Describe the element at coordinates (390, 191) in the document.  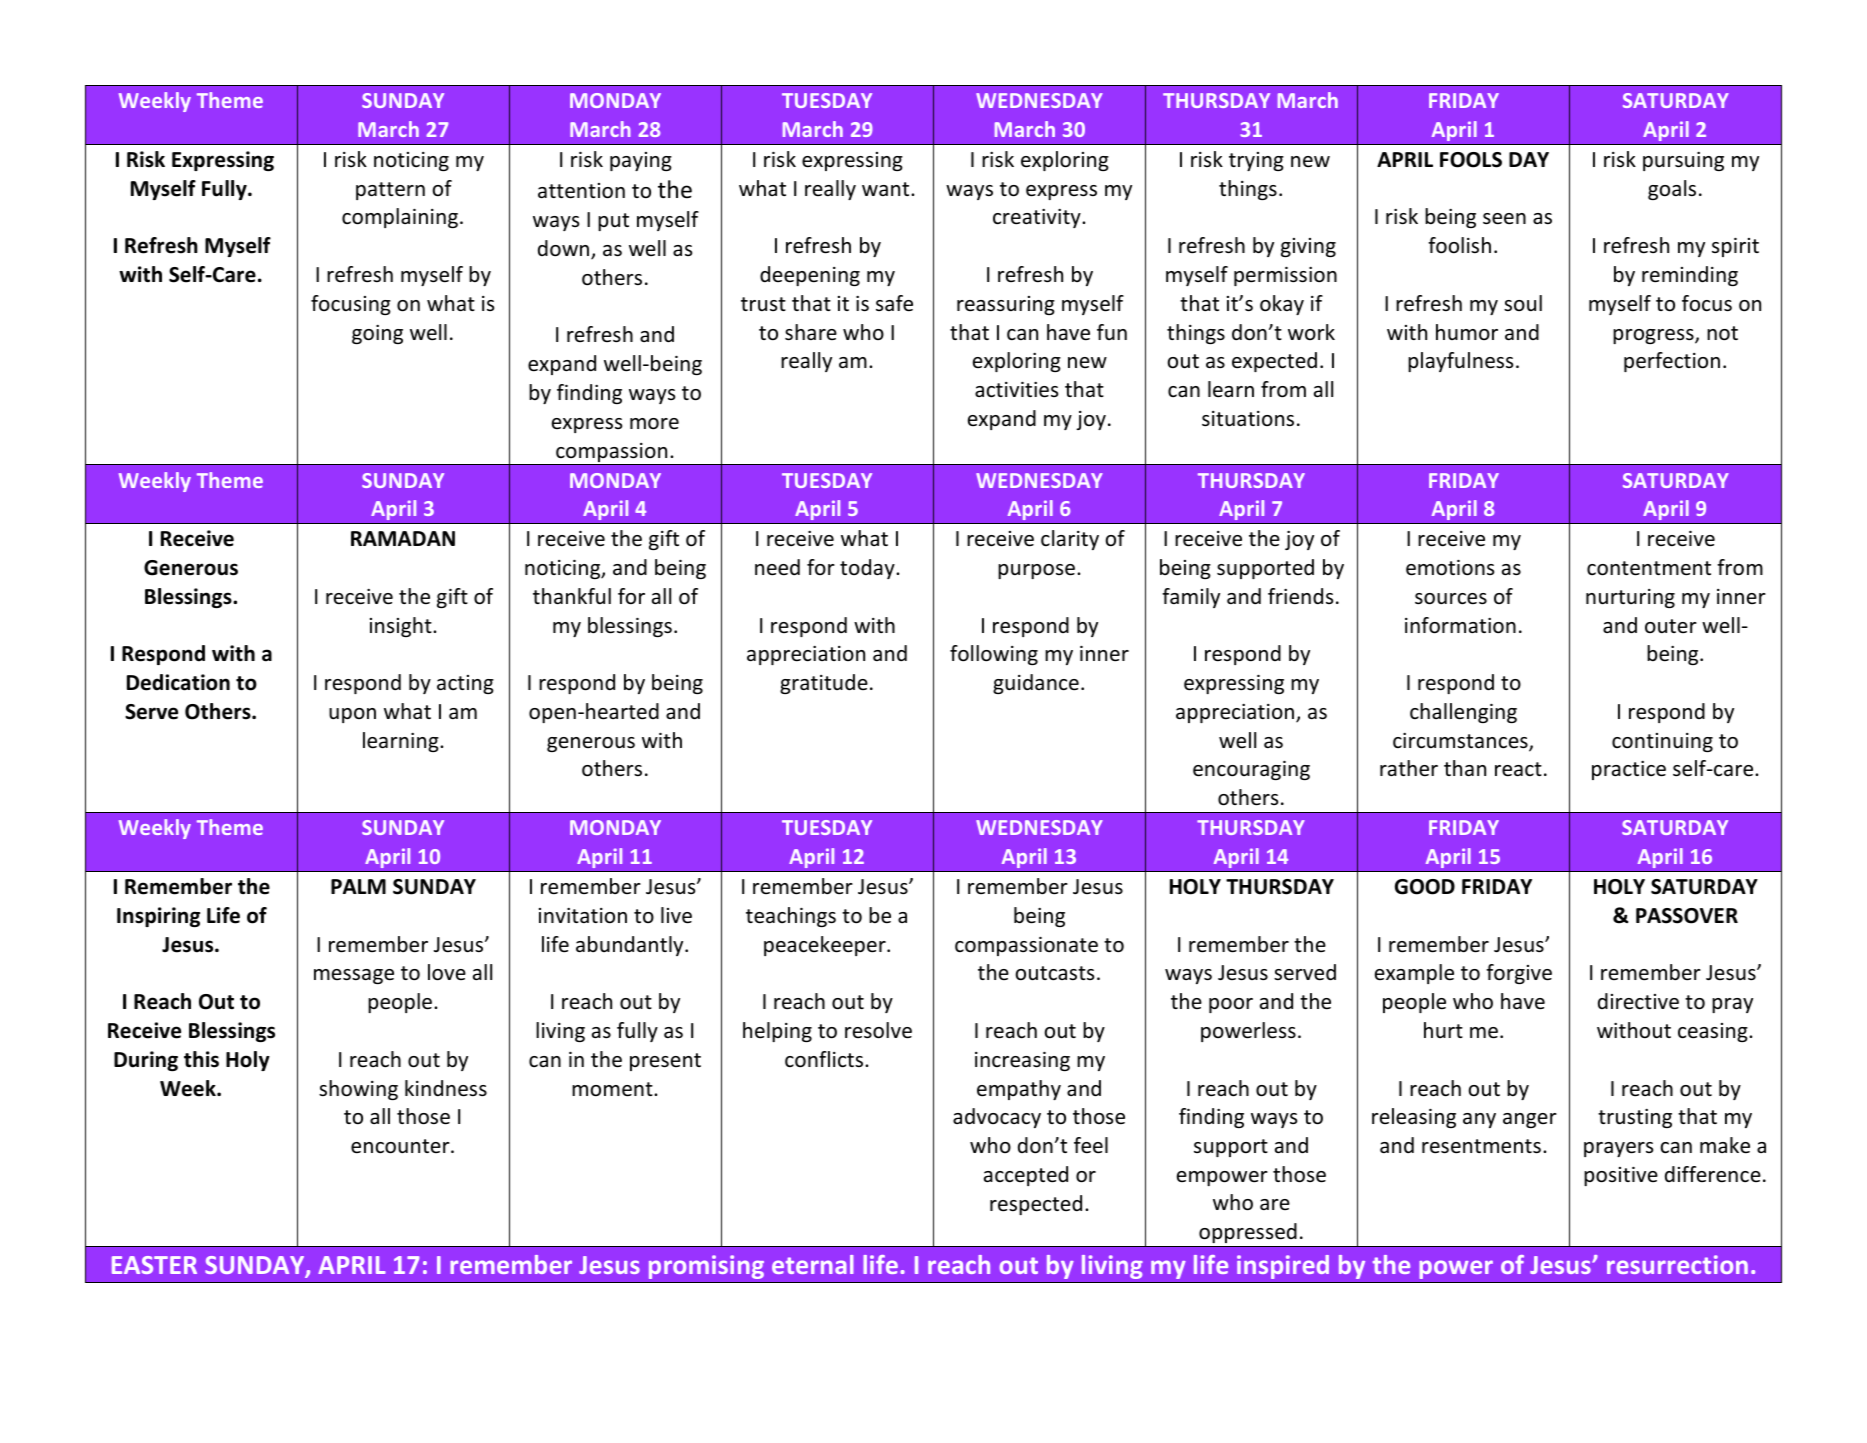
I see `pattern` at that location.
